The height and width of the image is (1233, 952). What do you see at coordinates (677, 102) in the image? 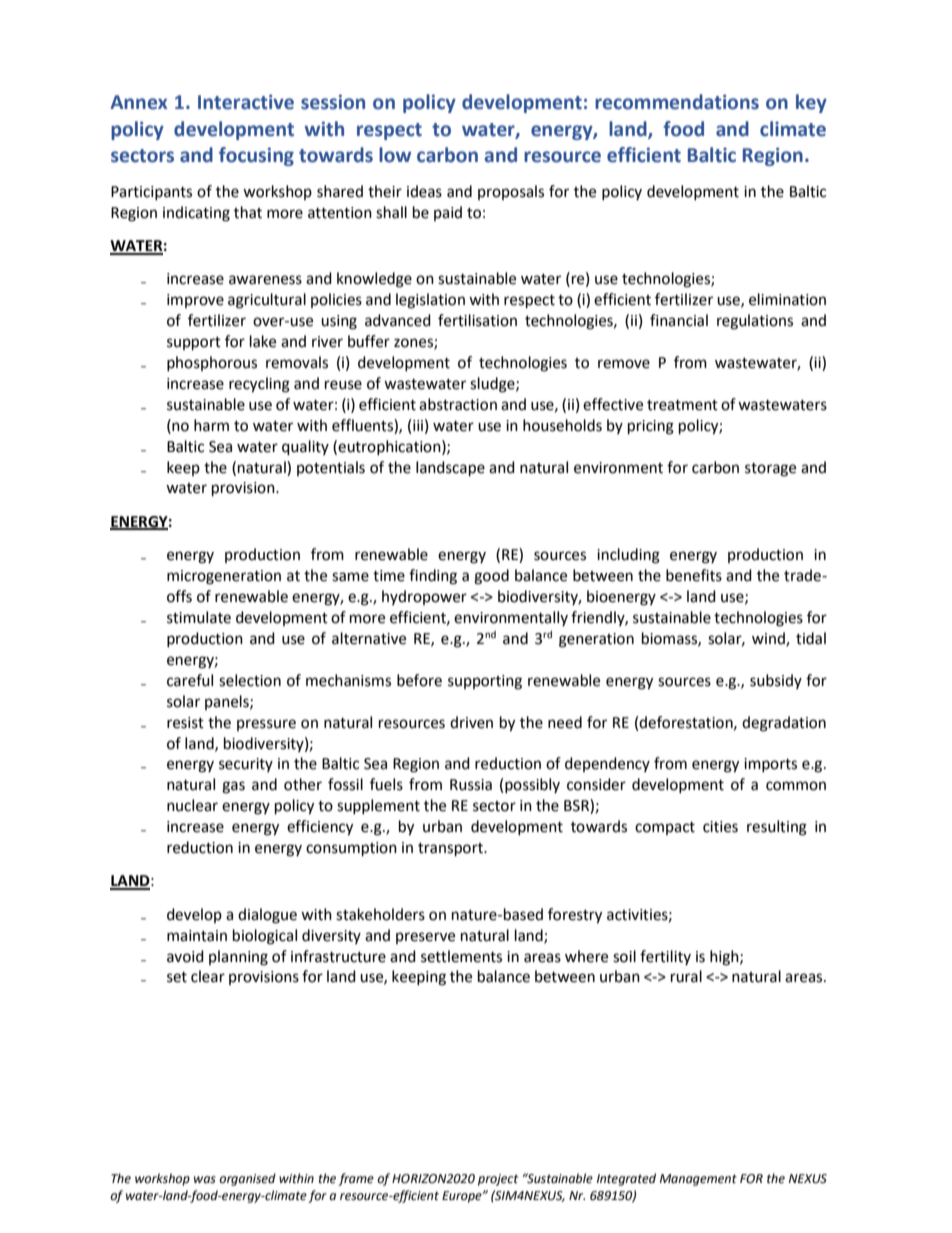
I see `recommendations` at bounding box center [677, 102].
